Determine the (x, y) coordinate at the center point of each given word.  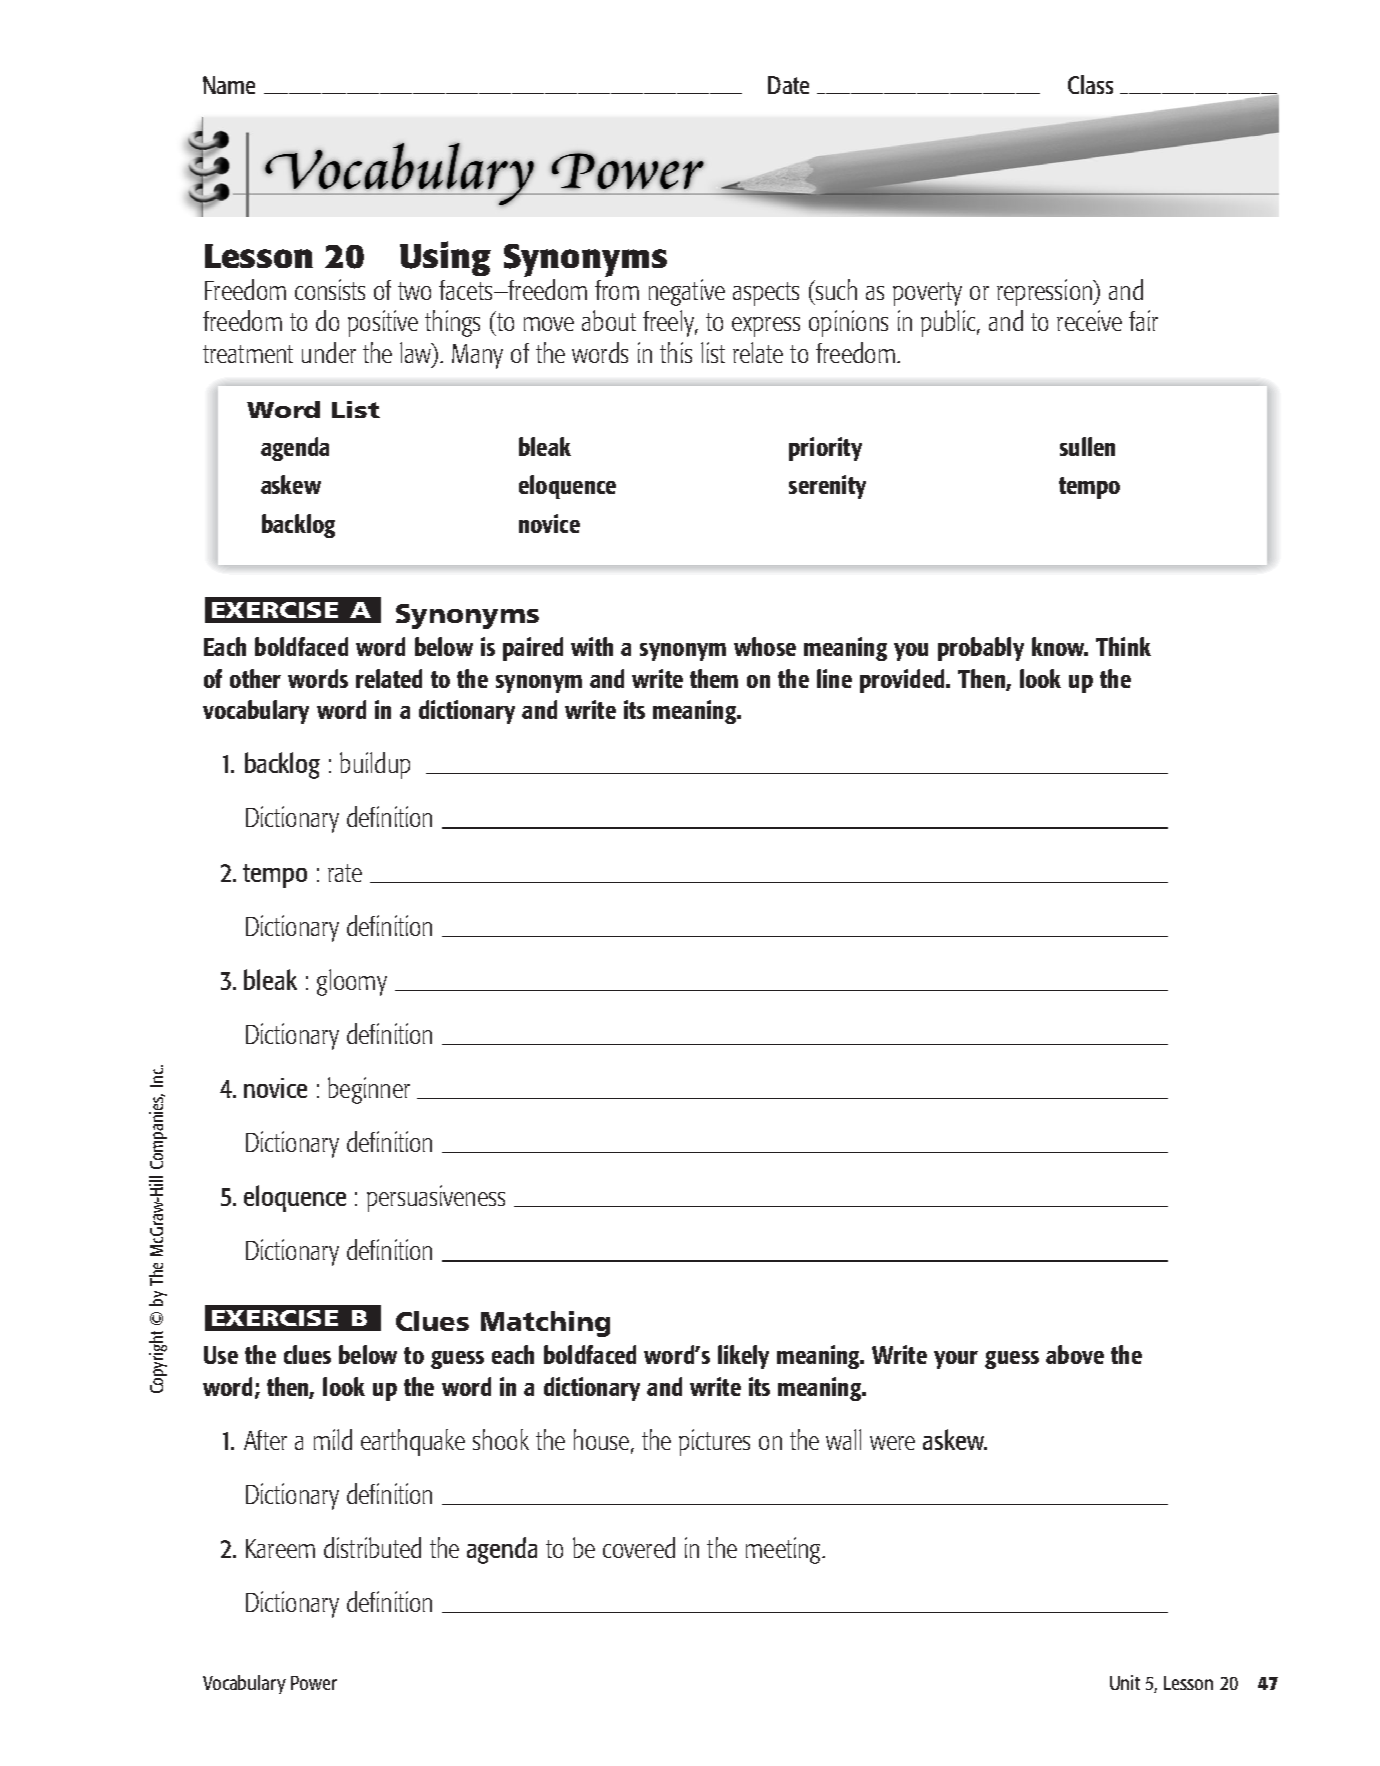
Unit (1125, 1682)
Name (229, 85)
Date (788, 85)
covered (639, 1547)
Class (1090, 84)
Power (314, 1683)
